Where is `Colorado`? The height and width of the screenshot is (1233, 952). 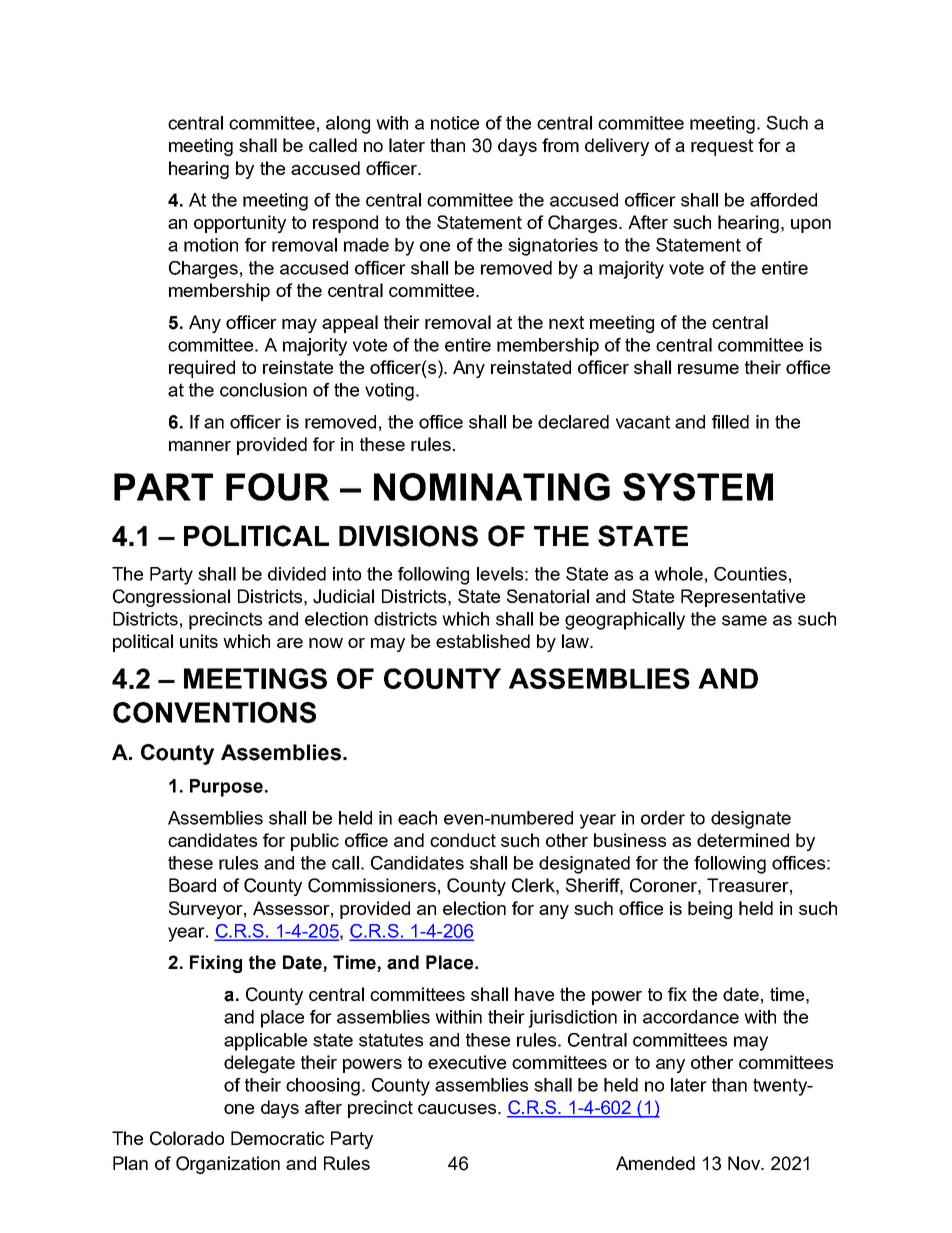
Colorado is located at coordinates (187, 1138).
